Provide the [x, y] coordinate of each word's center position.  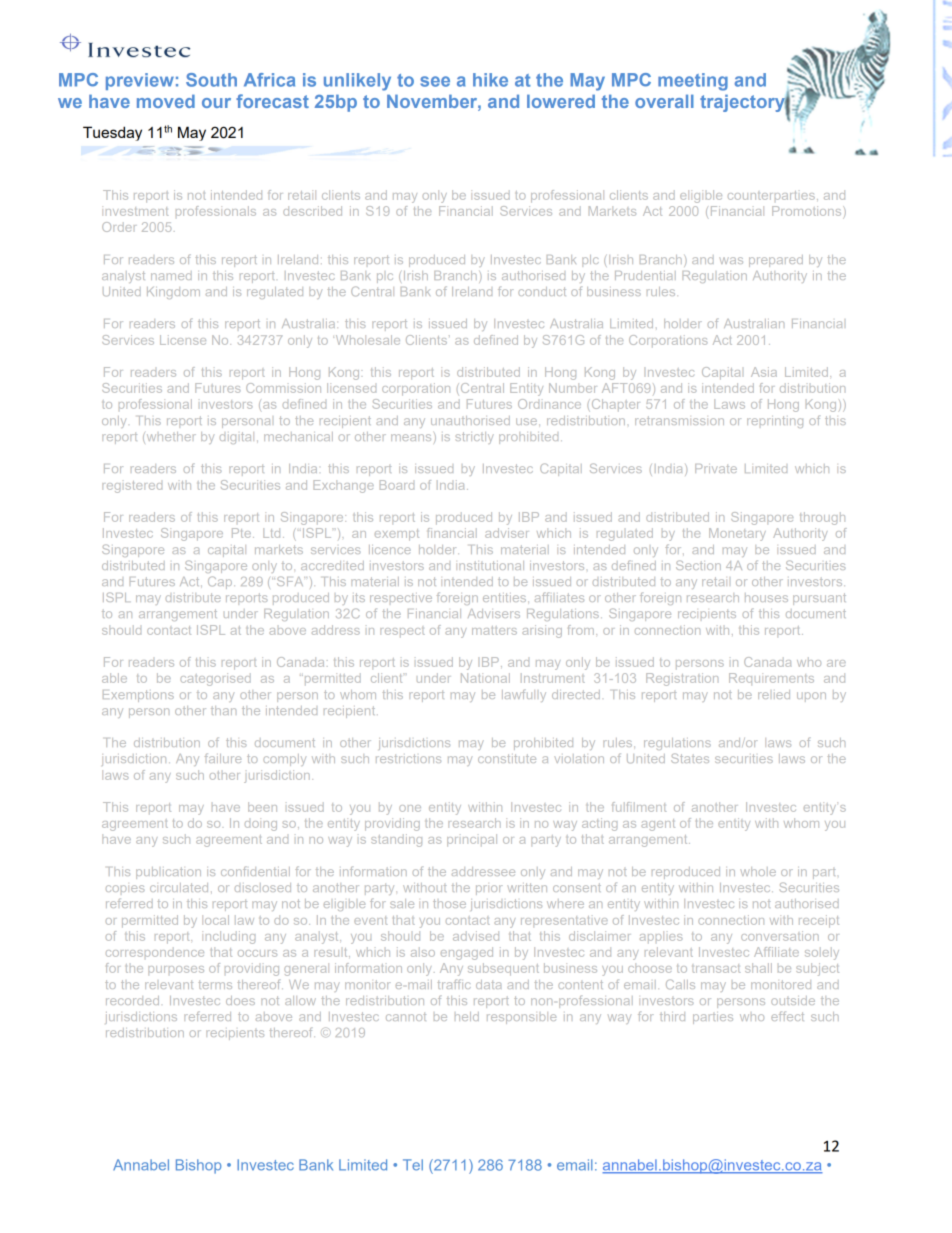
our [216, 103]
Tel [413, 1165]
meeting [693, 82]
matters [494, 630]
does [240, 1000]
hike [490, 80]
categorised [215, 679]
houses [766, 597]
